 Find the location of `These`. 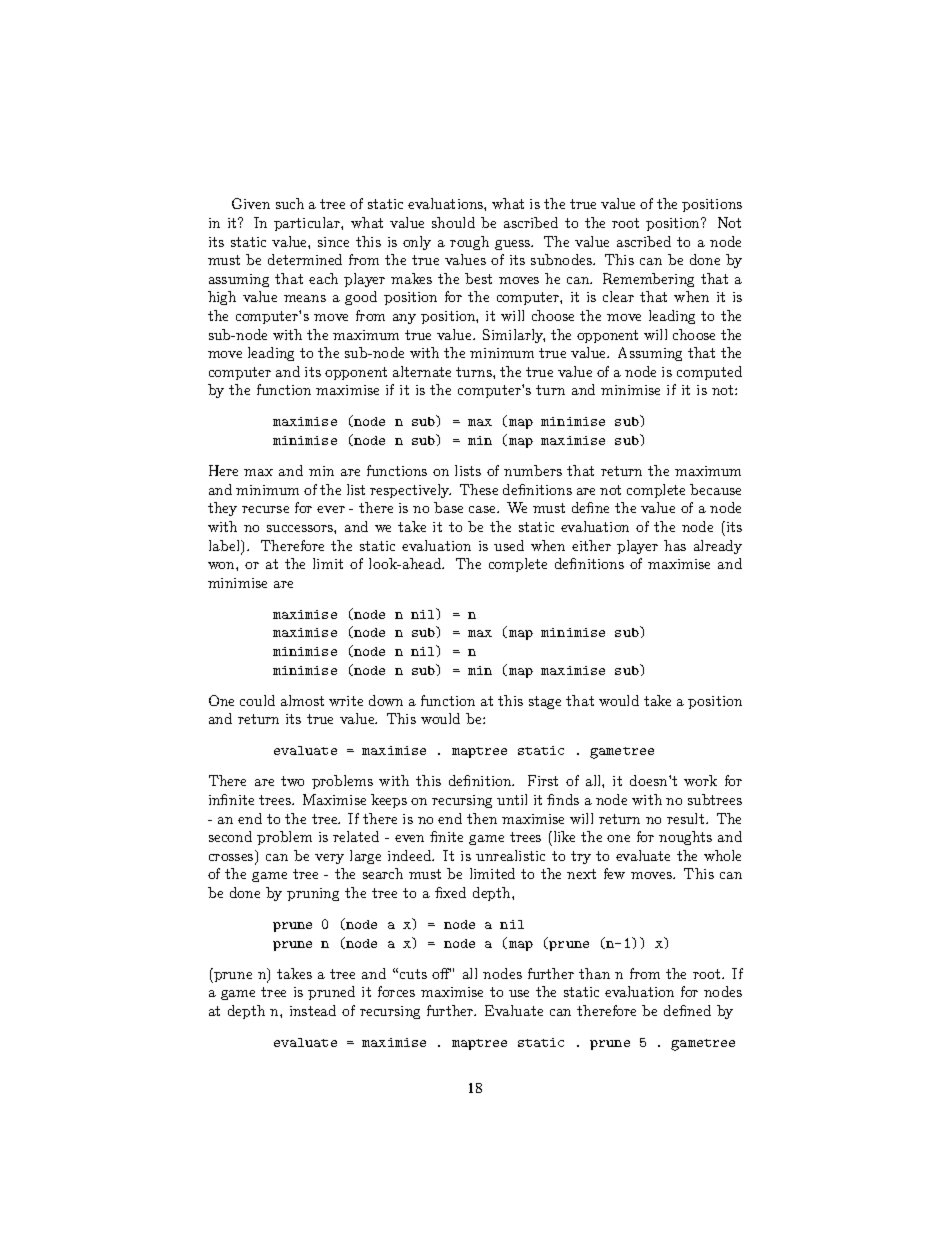

These is located at coordinates (479, 489).
